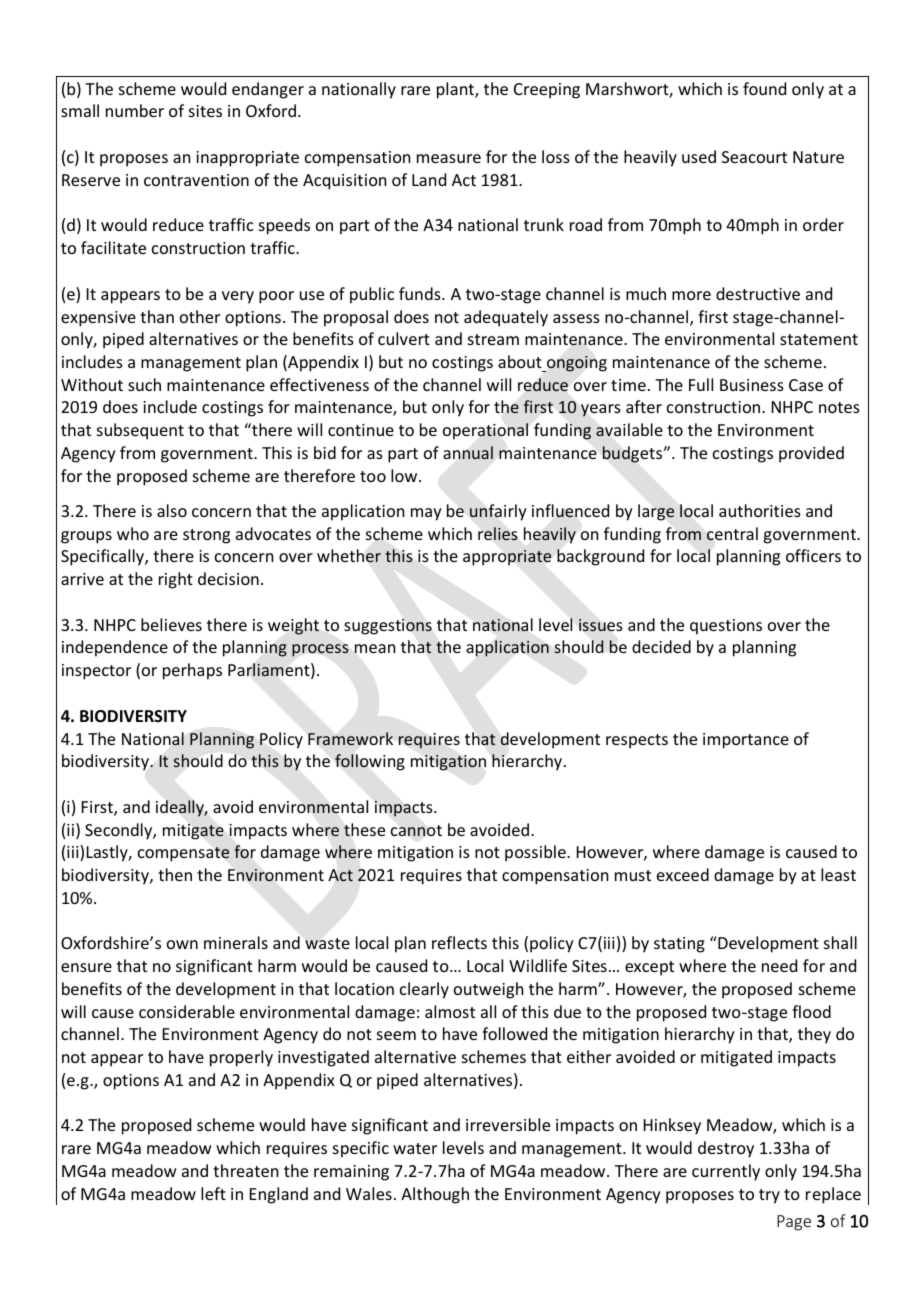 Image resolution: width=924 pixels, height=1308 pixels. I want to click on operational, so click(485, 431).
